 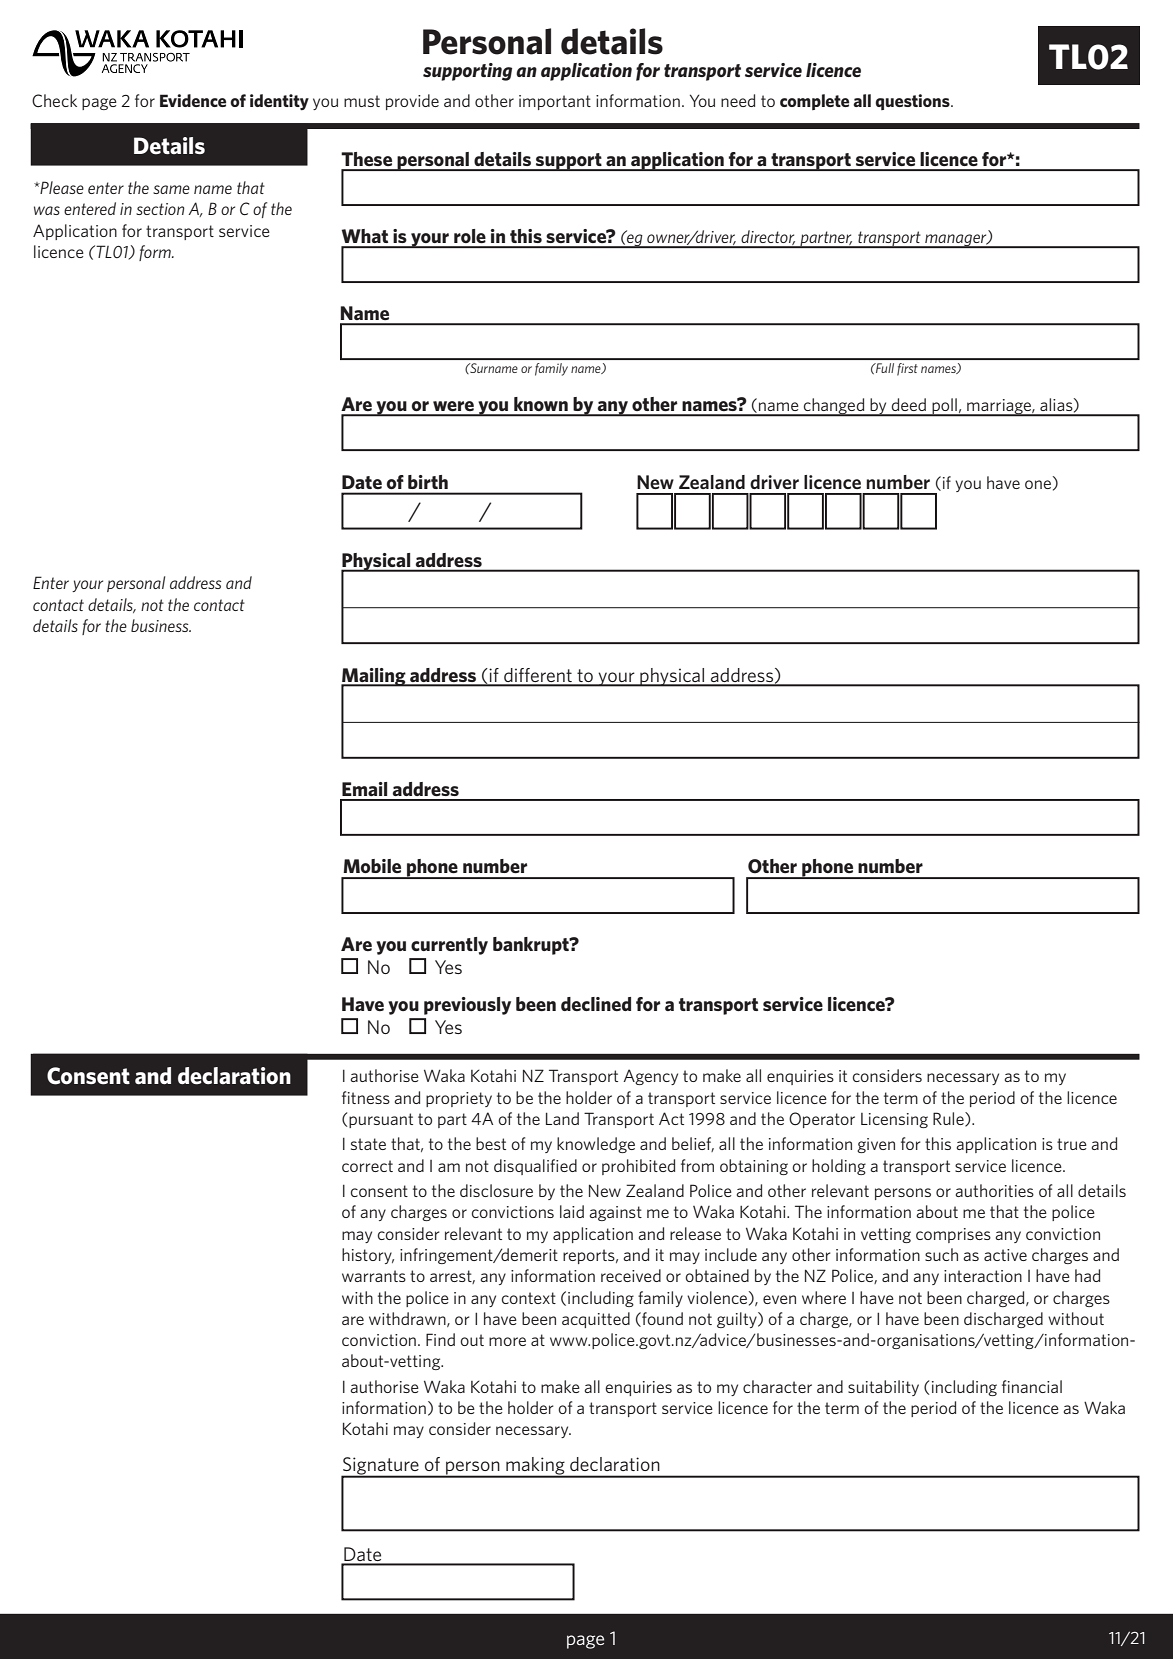 I want to click on Mailing, so click(x=374, y=678).
